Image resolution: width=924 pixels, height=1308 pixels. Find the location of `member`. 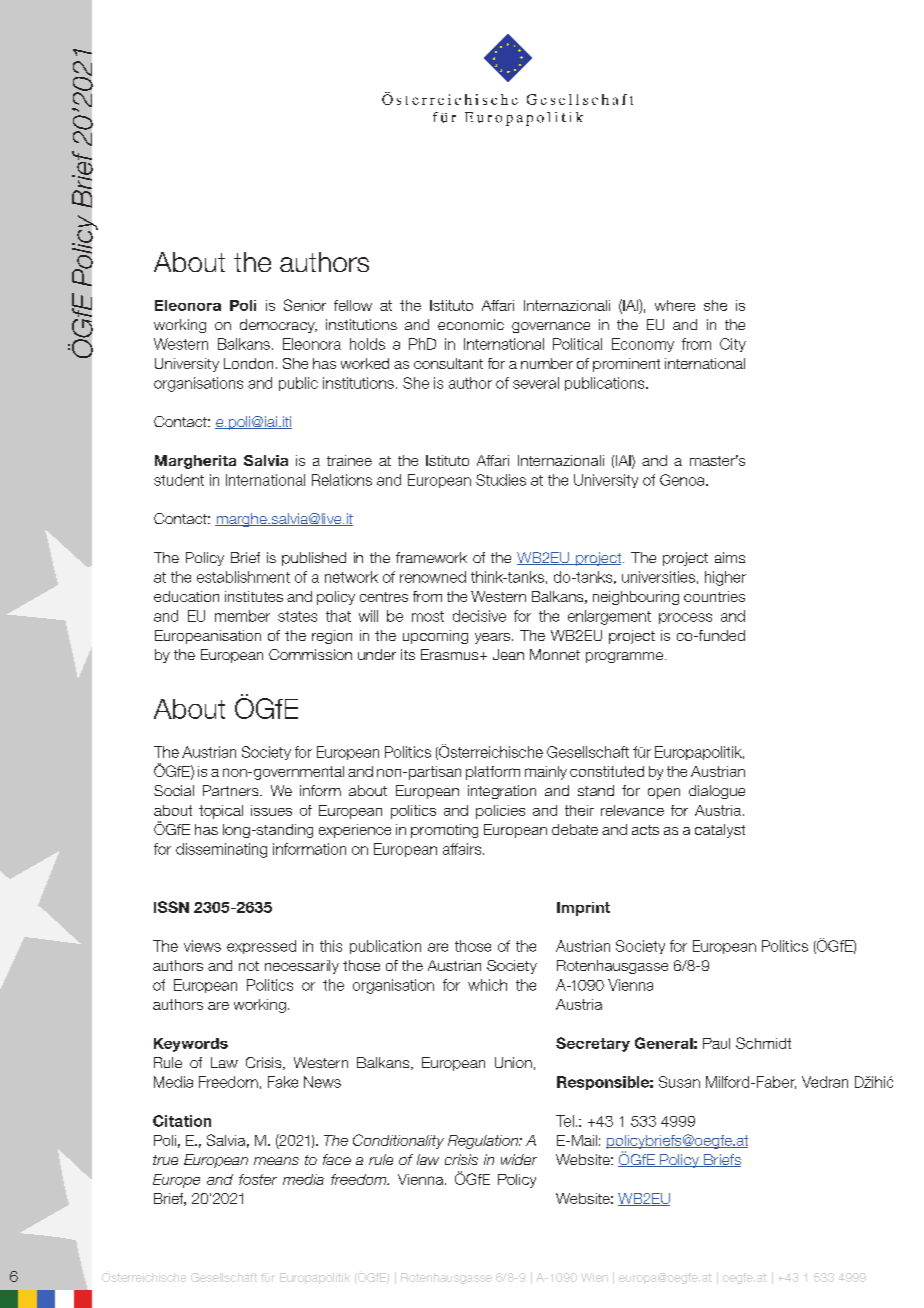

member is located at coordinates (242, 616).
